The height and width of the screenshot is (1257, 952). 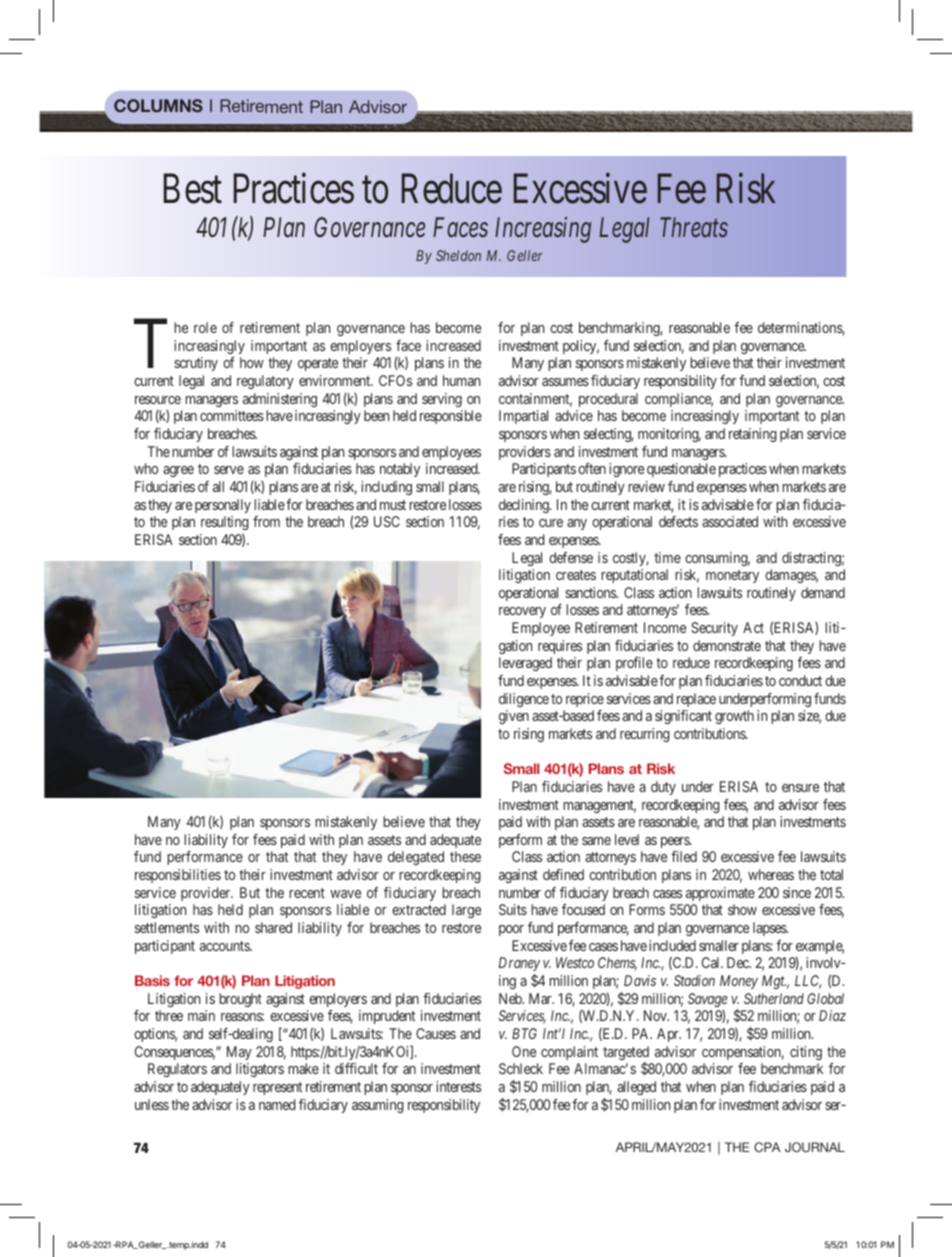 What do you see at coordinates (565, 382) in the screenshot?
I see `assumes` at bounding box center [565, 382].
